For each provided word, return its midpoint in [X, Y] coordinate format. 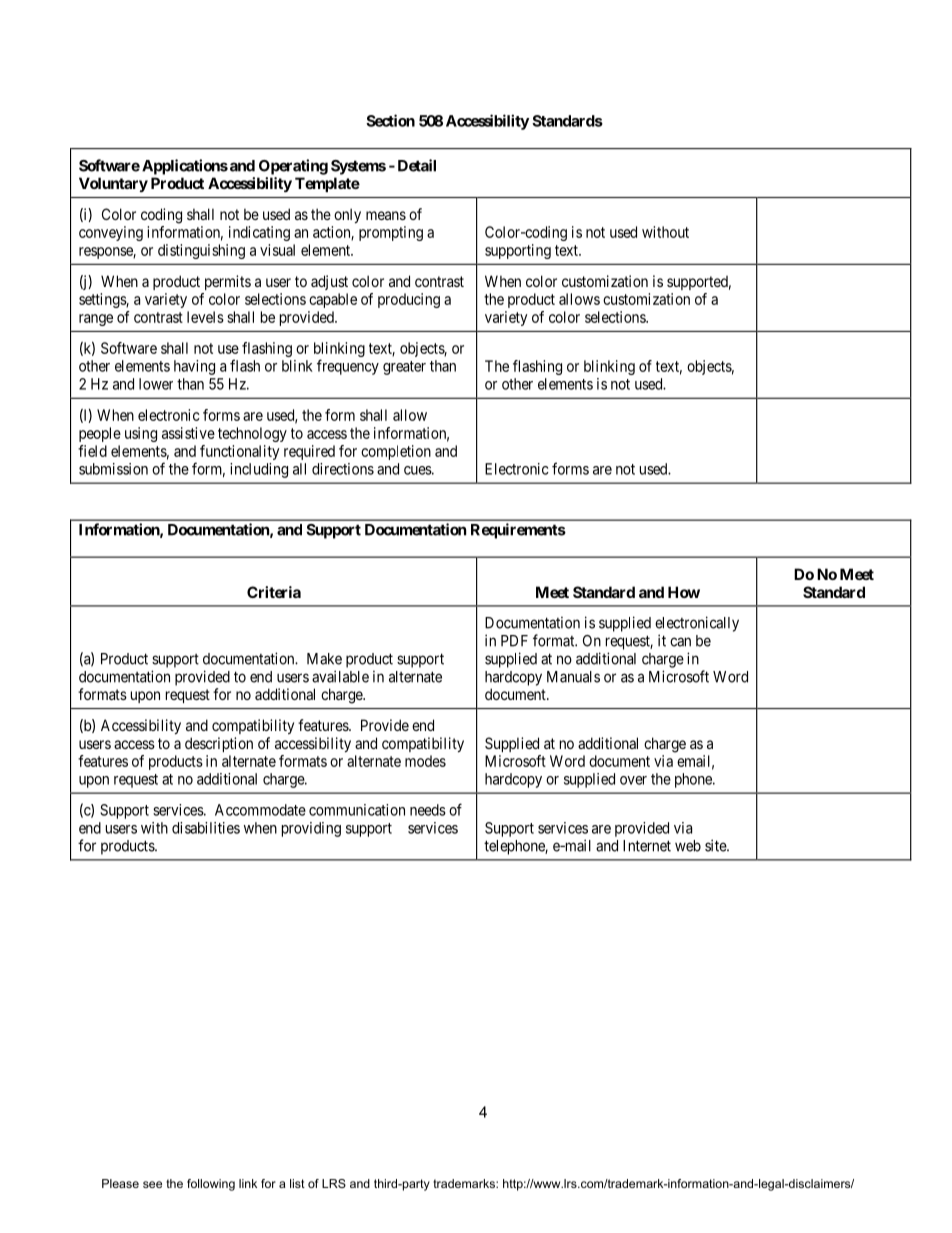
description [219, 744]
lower [156, 384]
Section [390, 120]
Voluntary [113, 184]
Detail [417, 165]
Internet [647, 846]
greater [404, 368]
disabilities [206, 828]
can [680, 642]
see [152, 1184]
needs [428, 810]
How [684, 592]
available [340, 676]
